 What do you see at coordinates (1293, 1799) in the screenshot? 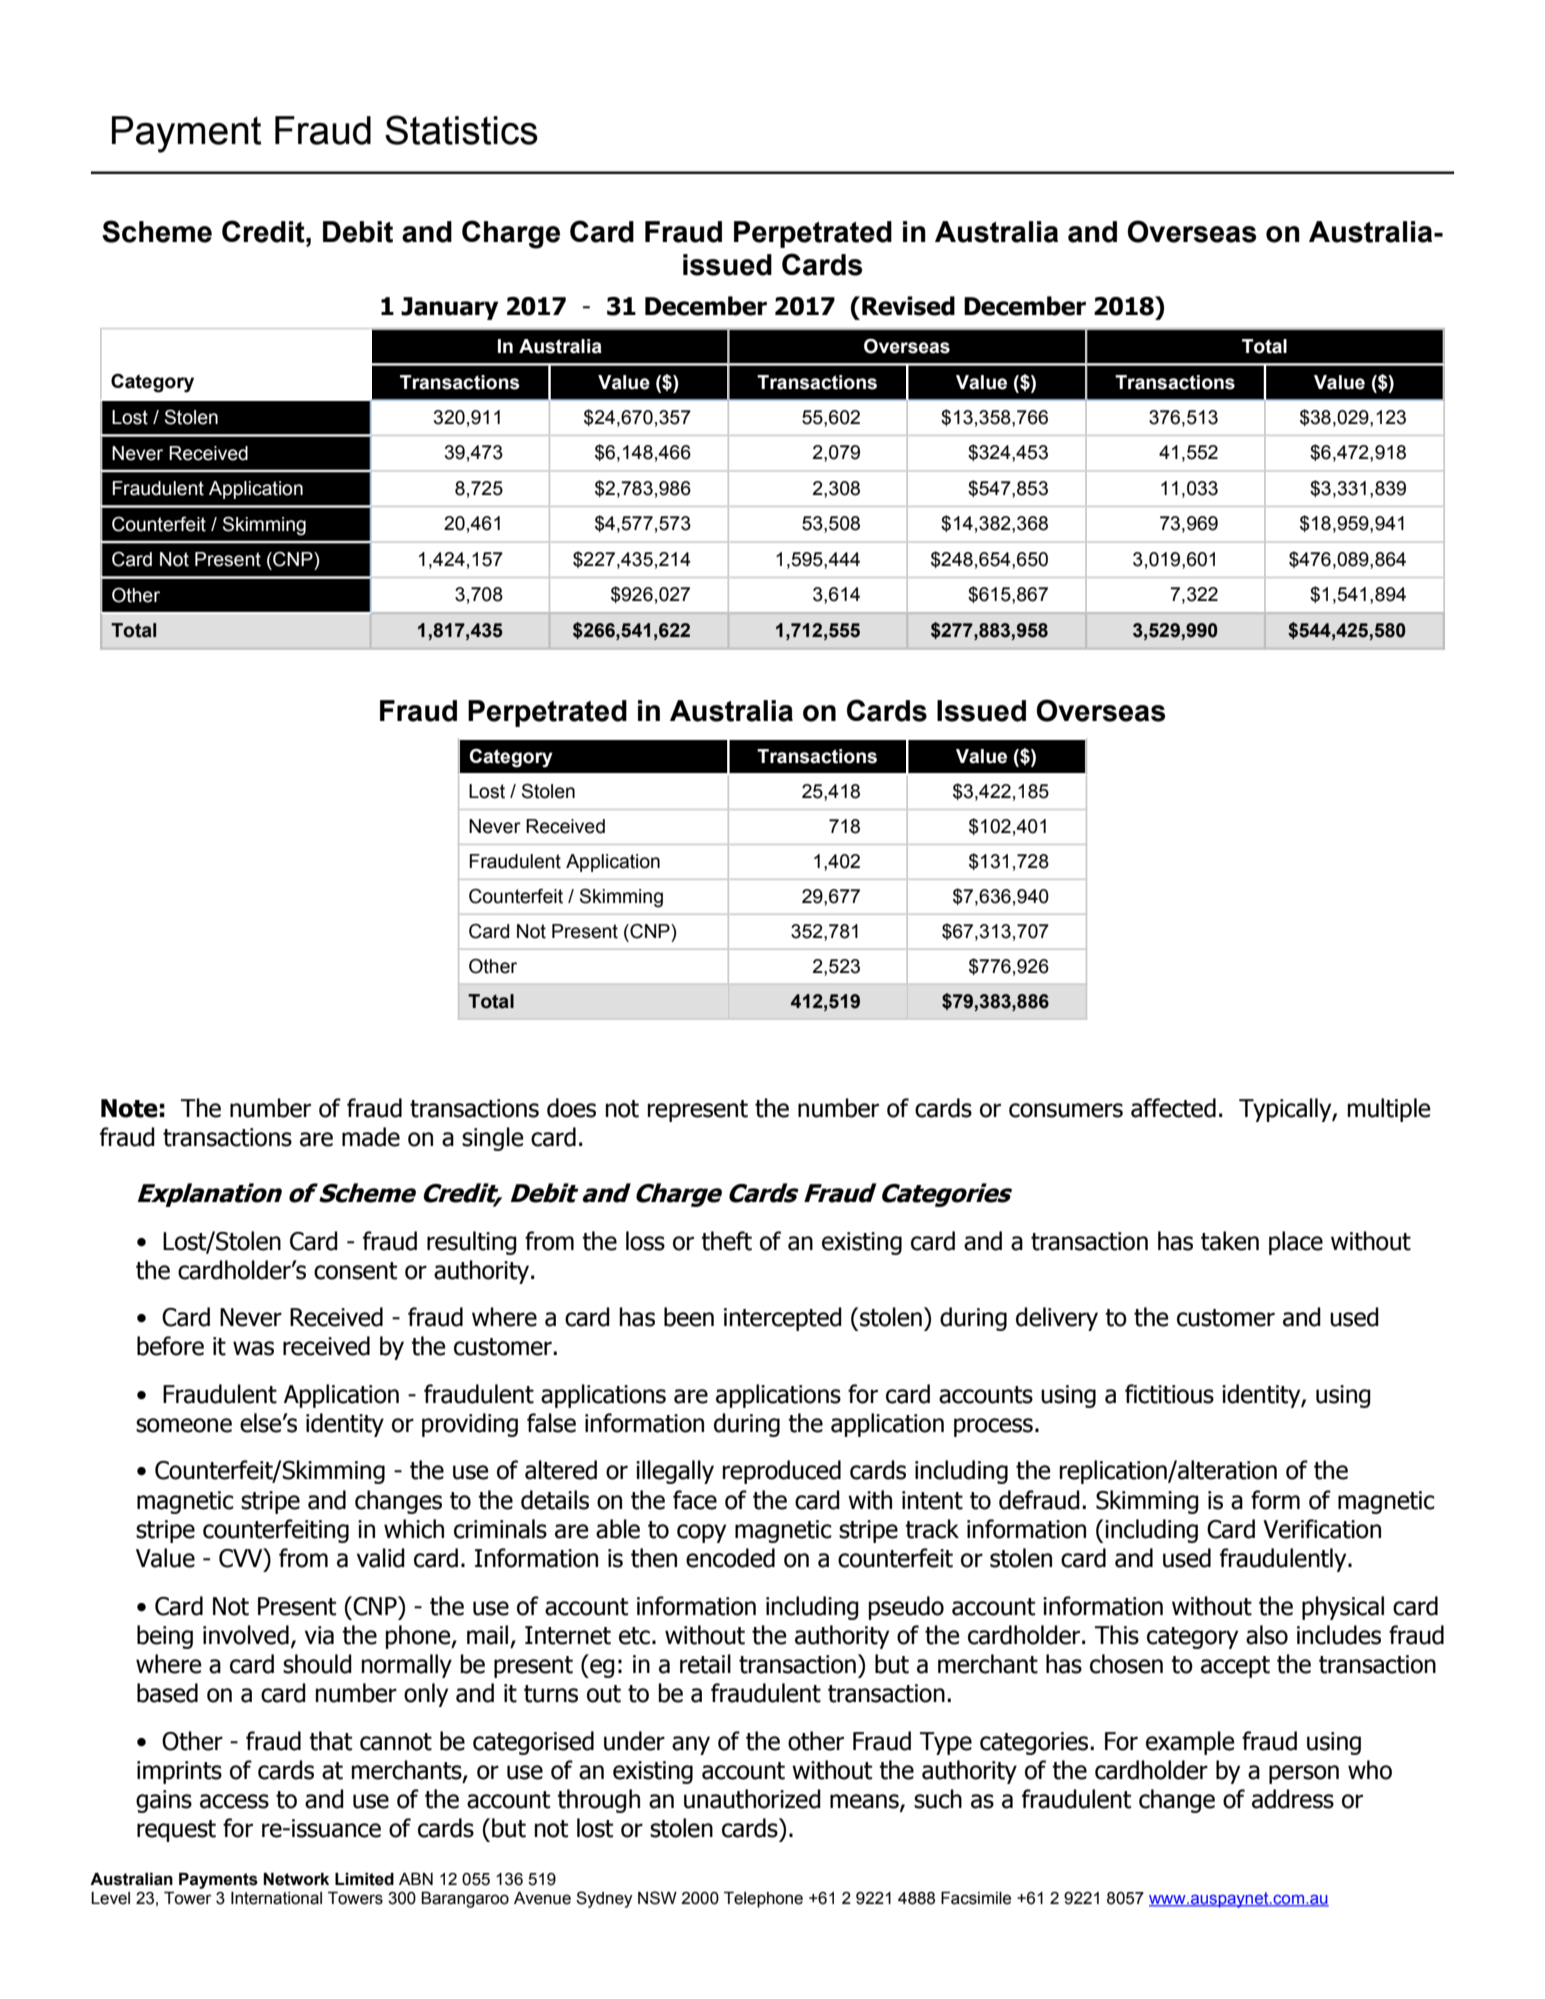
I see `address` at bounding box center [1293, 1799].
